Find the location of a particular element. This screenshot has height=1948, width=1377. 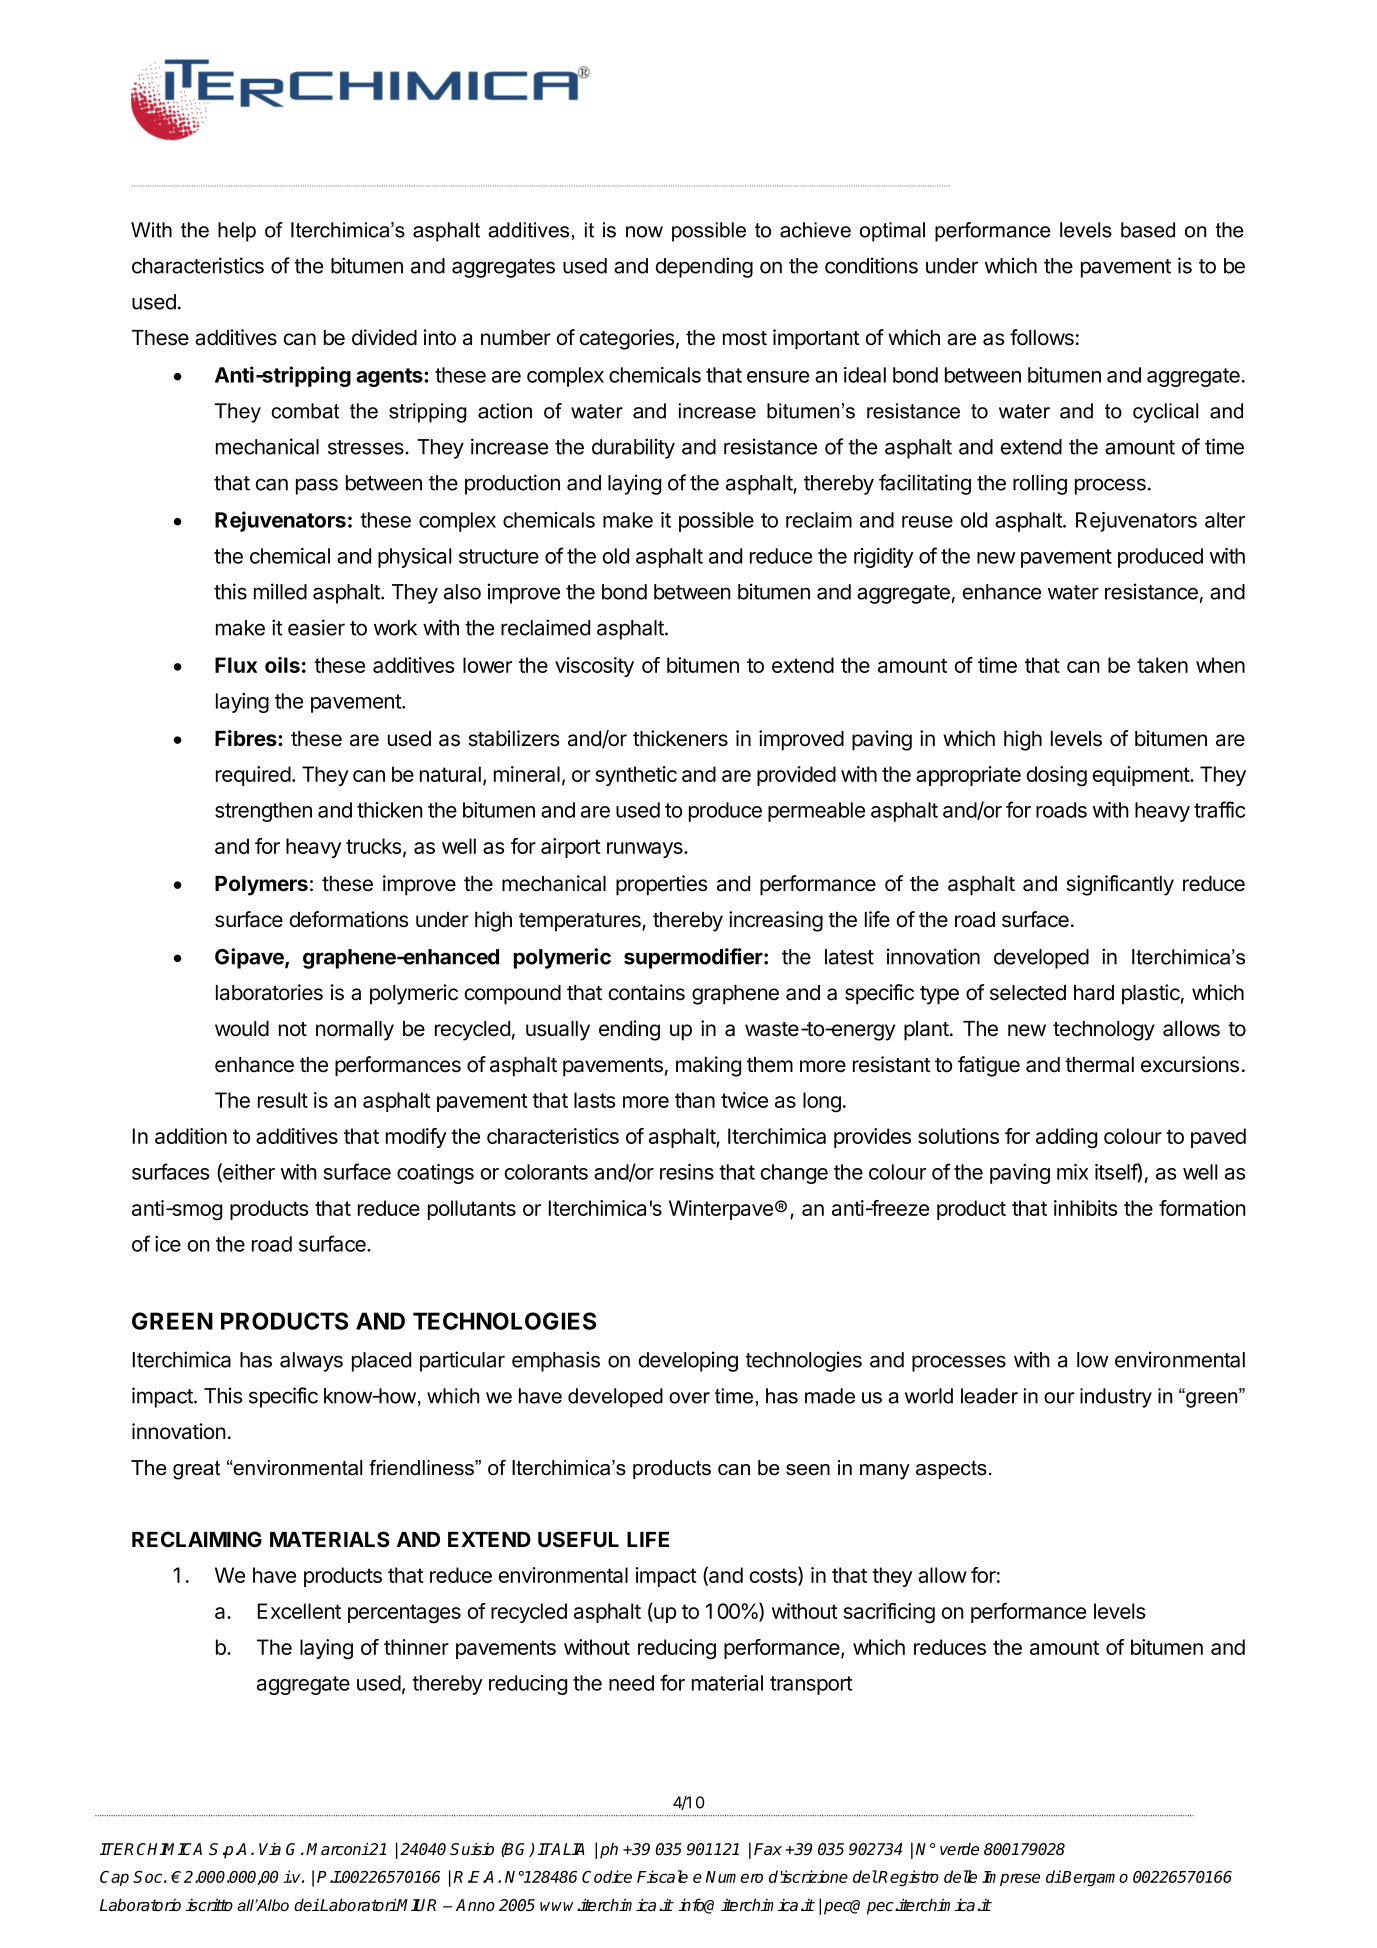

Via is located at coordinates (270, 1849).
